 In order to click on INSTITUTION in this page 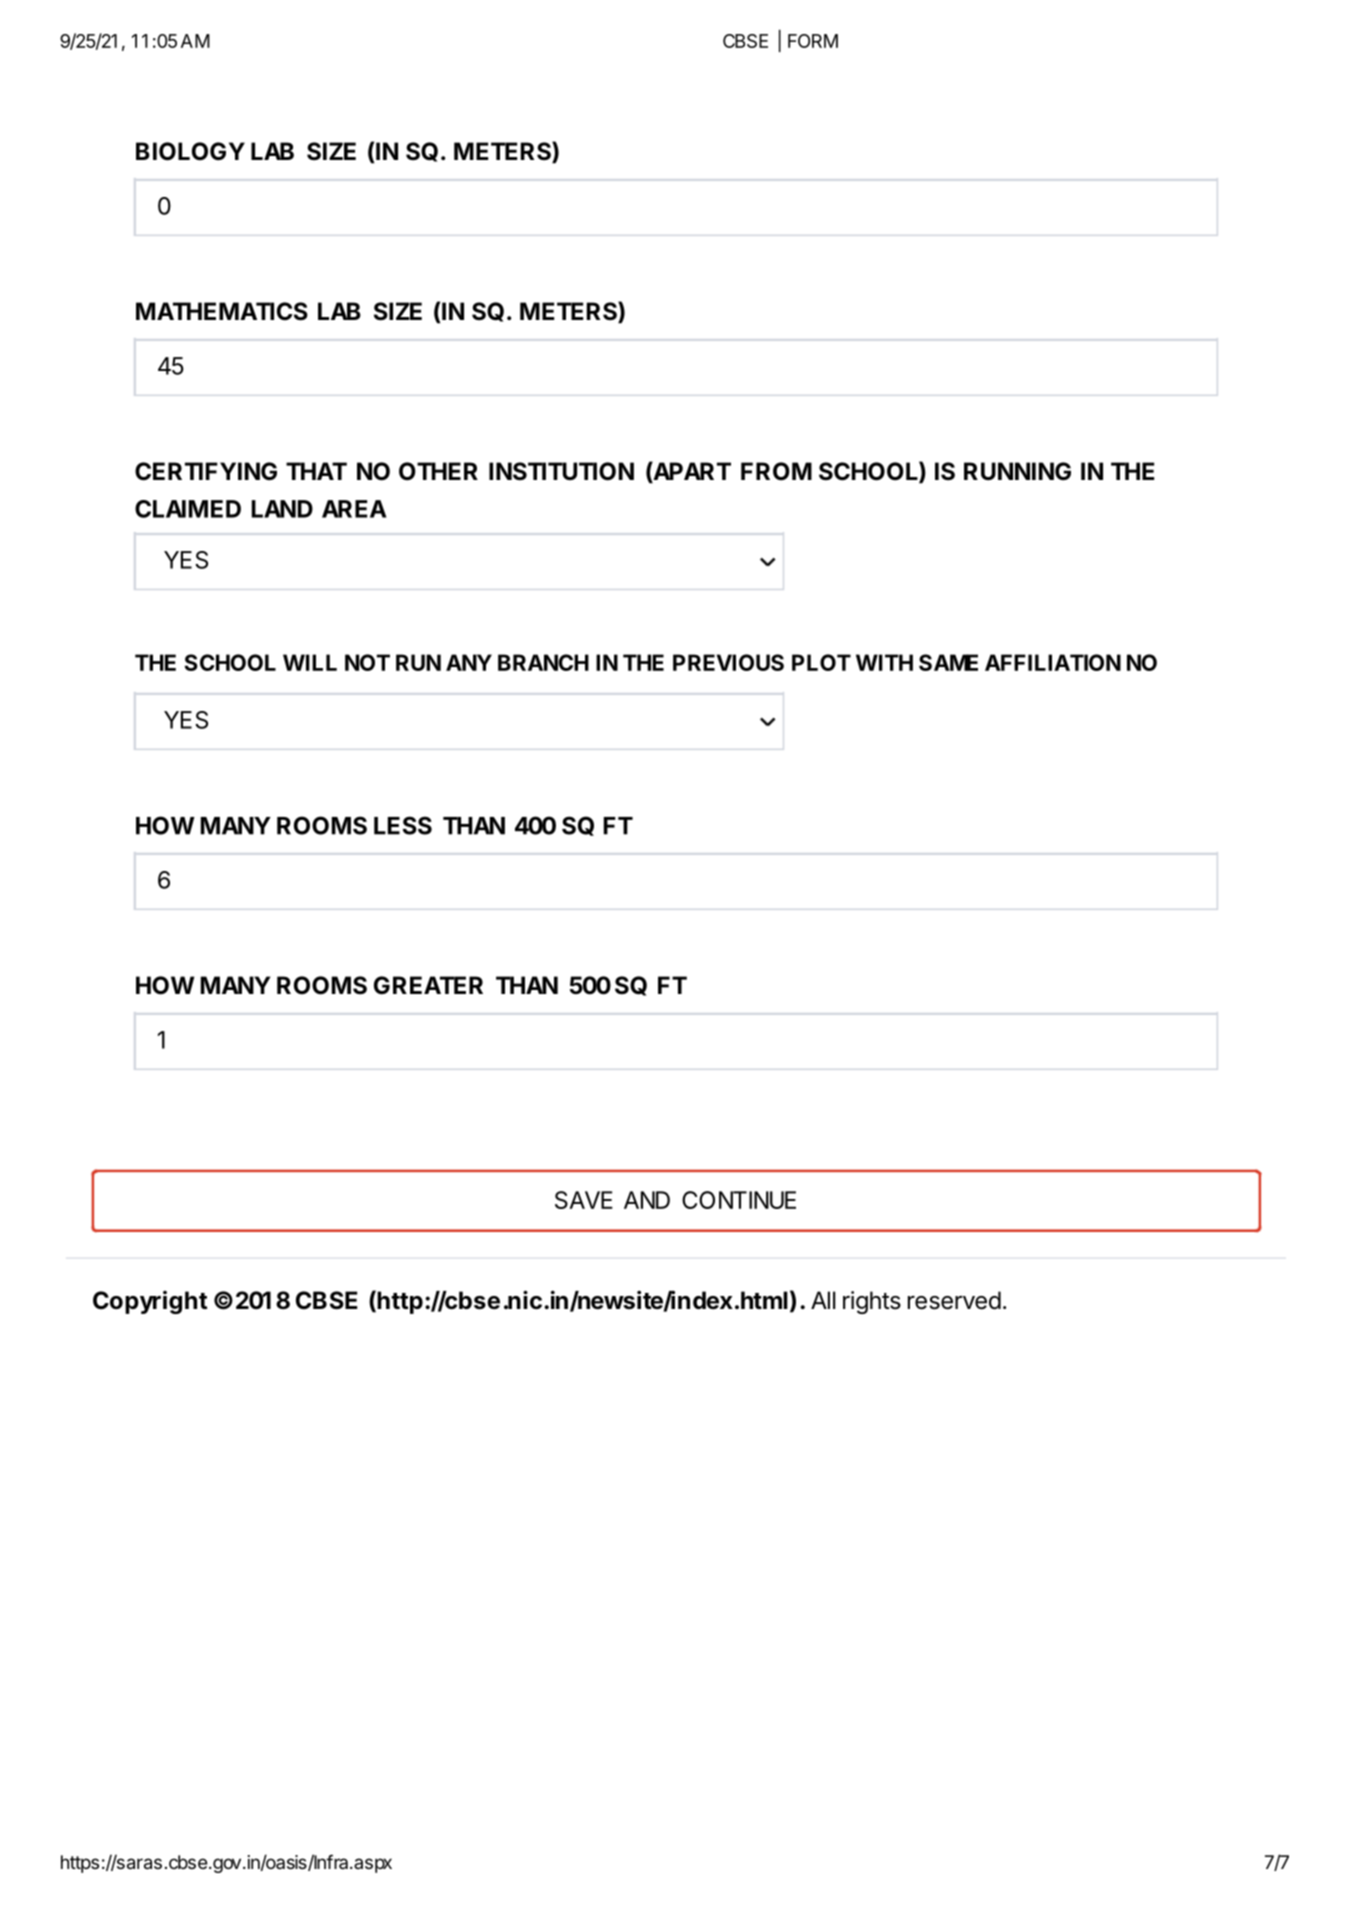, I will do `click(561, 471)`.
